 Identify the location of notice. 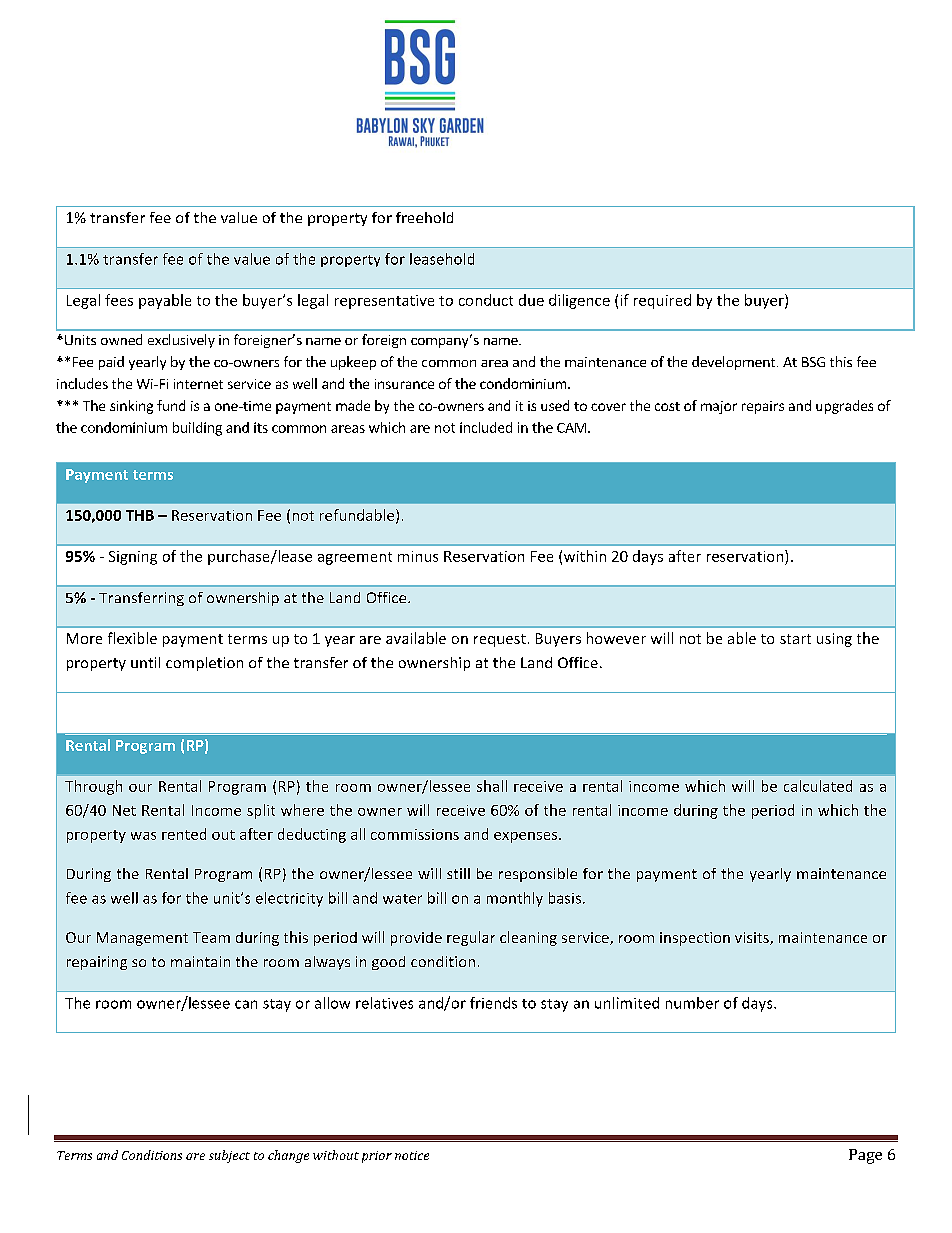
(412, 1155).
